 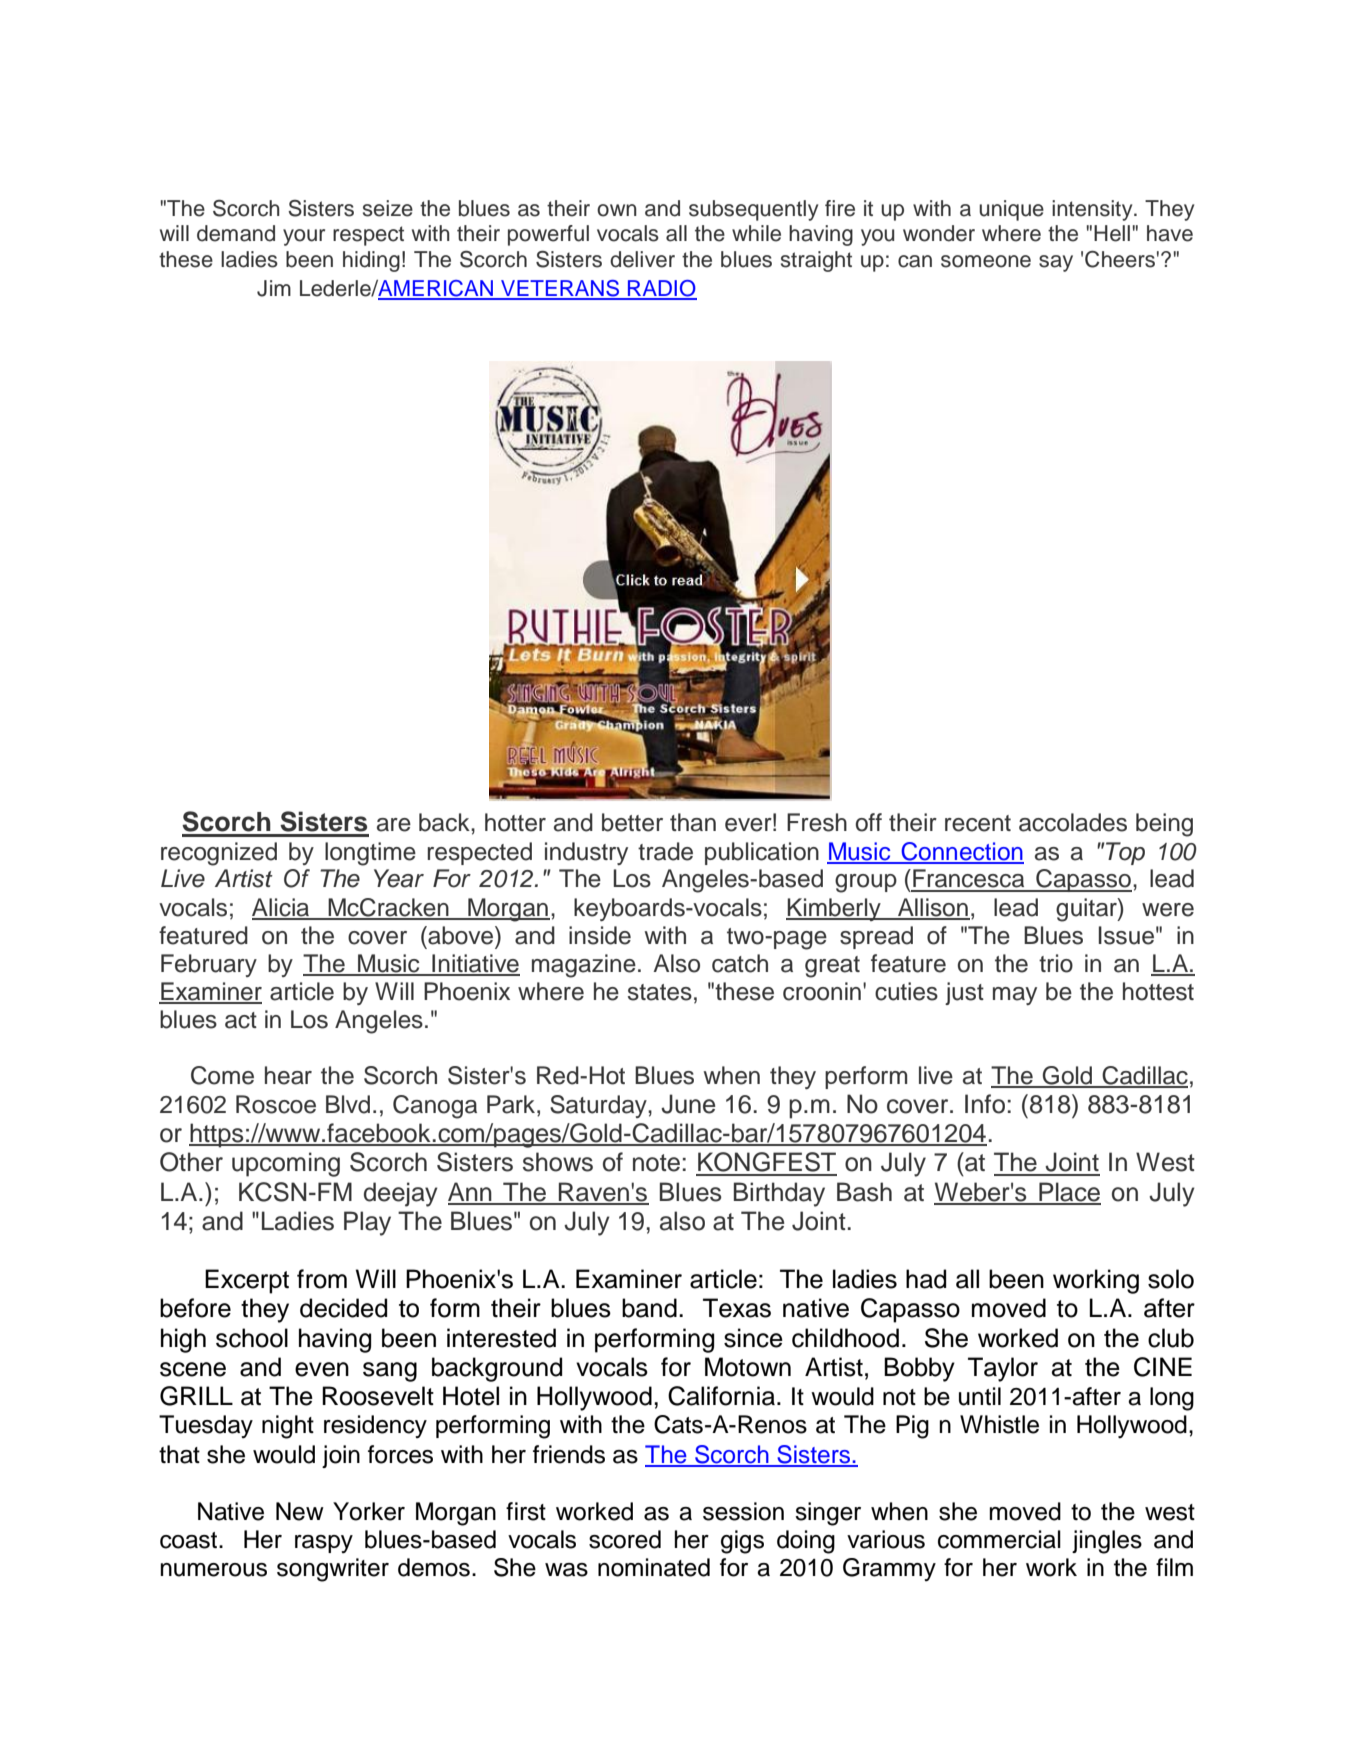 I want to click on RADIO, so click(x=661, y=289).
